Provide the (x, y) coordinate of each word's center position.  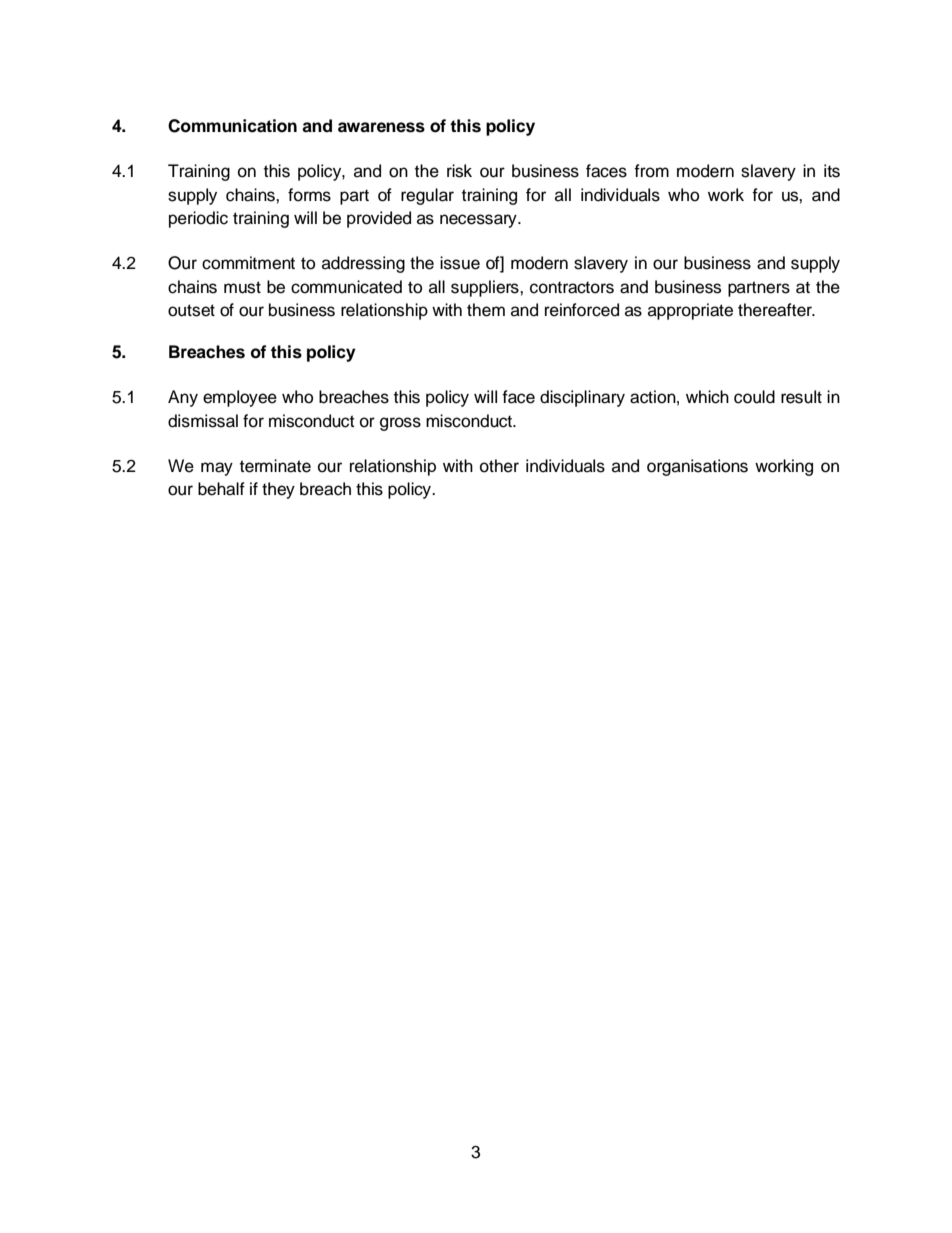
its (832, 171)
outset (191, 310)
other (499, 466)
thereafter (776, 310)
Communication (232, 126)
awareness (381, 127)
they (278, 490)
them (486, 310)
